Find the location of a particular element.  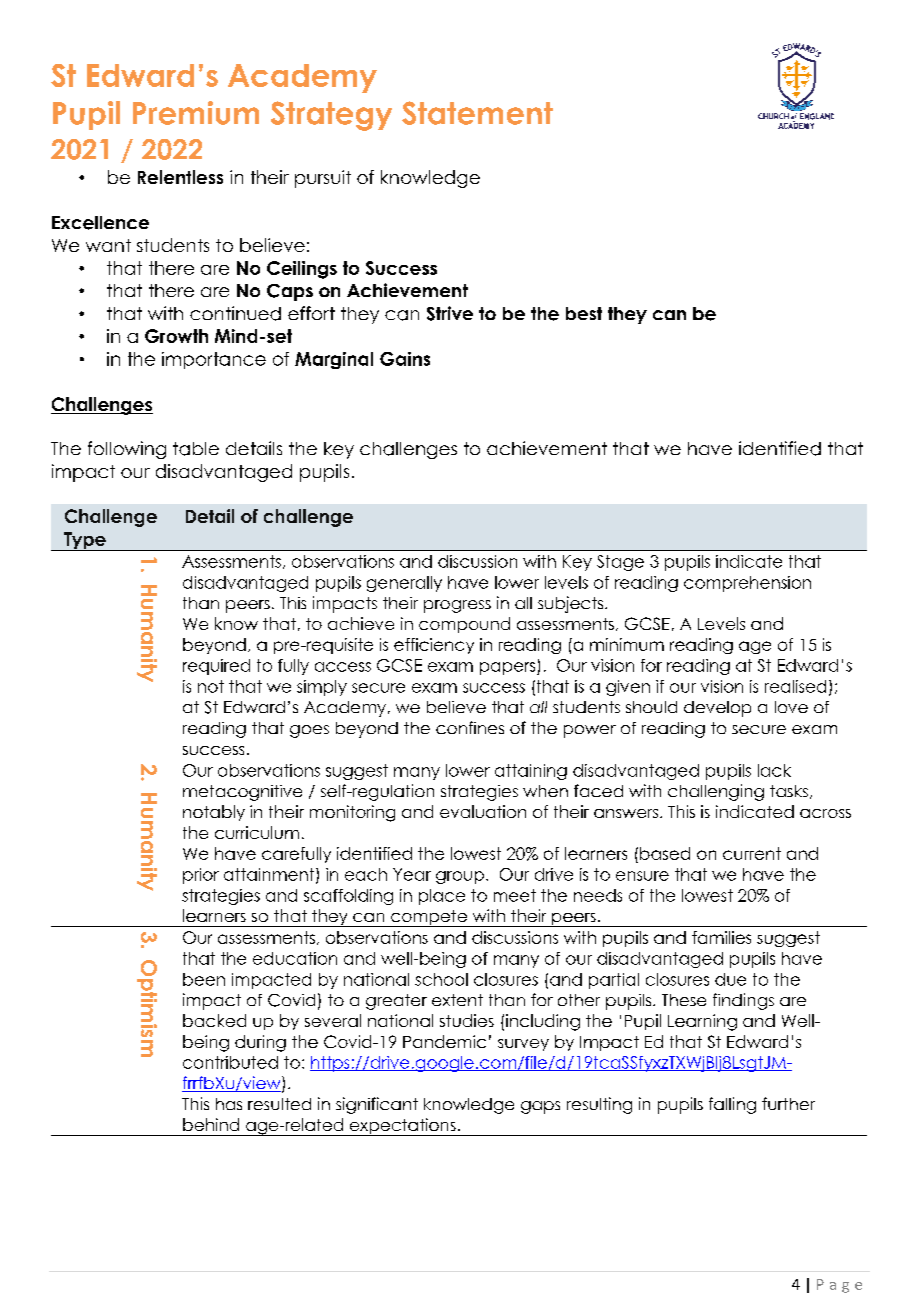

Gains is located at coordinates (405, 359).
